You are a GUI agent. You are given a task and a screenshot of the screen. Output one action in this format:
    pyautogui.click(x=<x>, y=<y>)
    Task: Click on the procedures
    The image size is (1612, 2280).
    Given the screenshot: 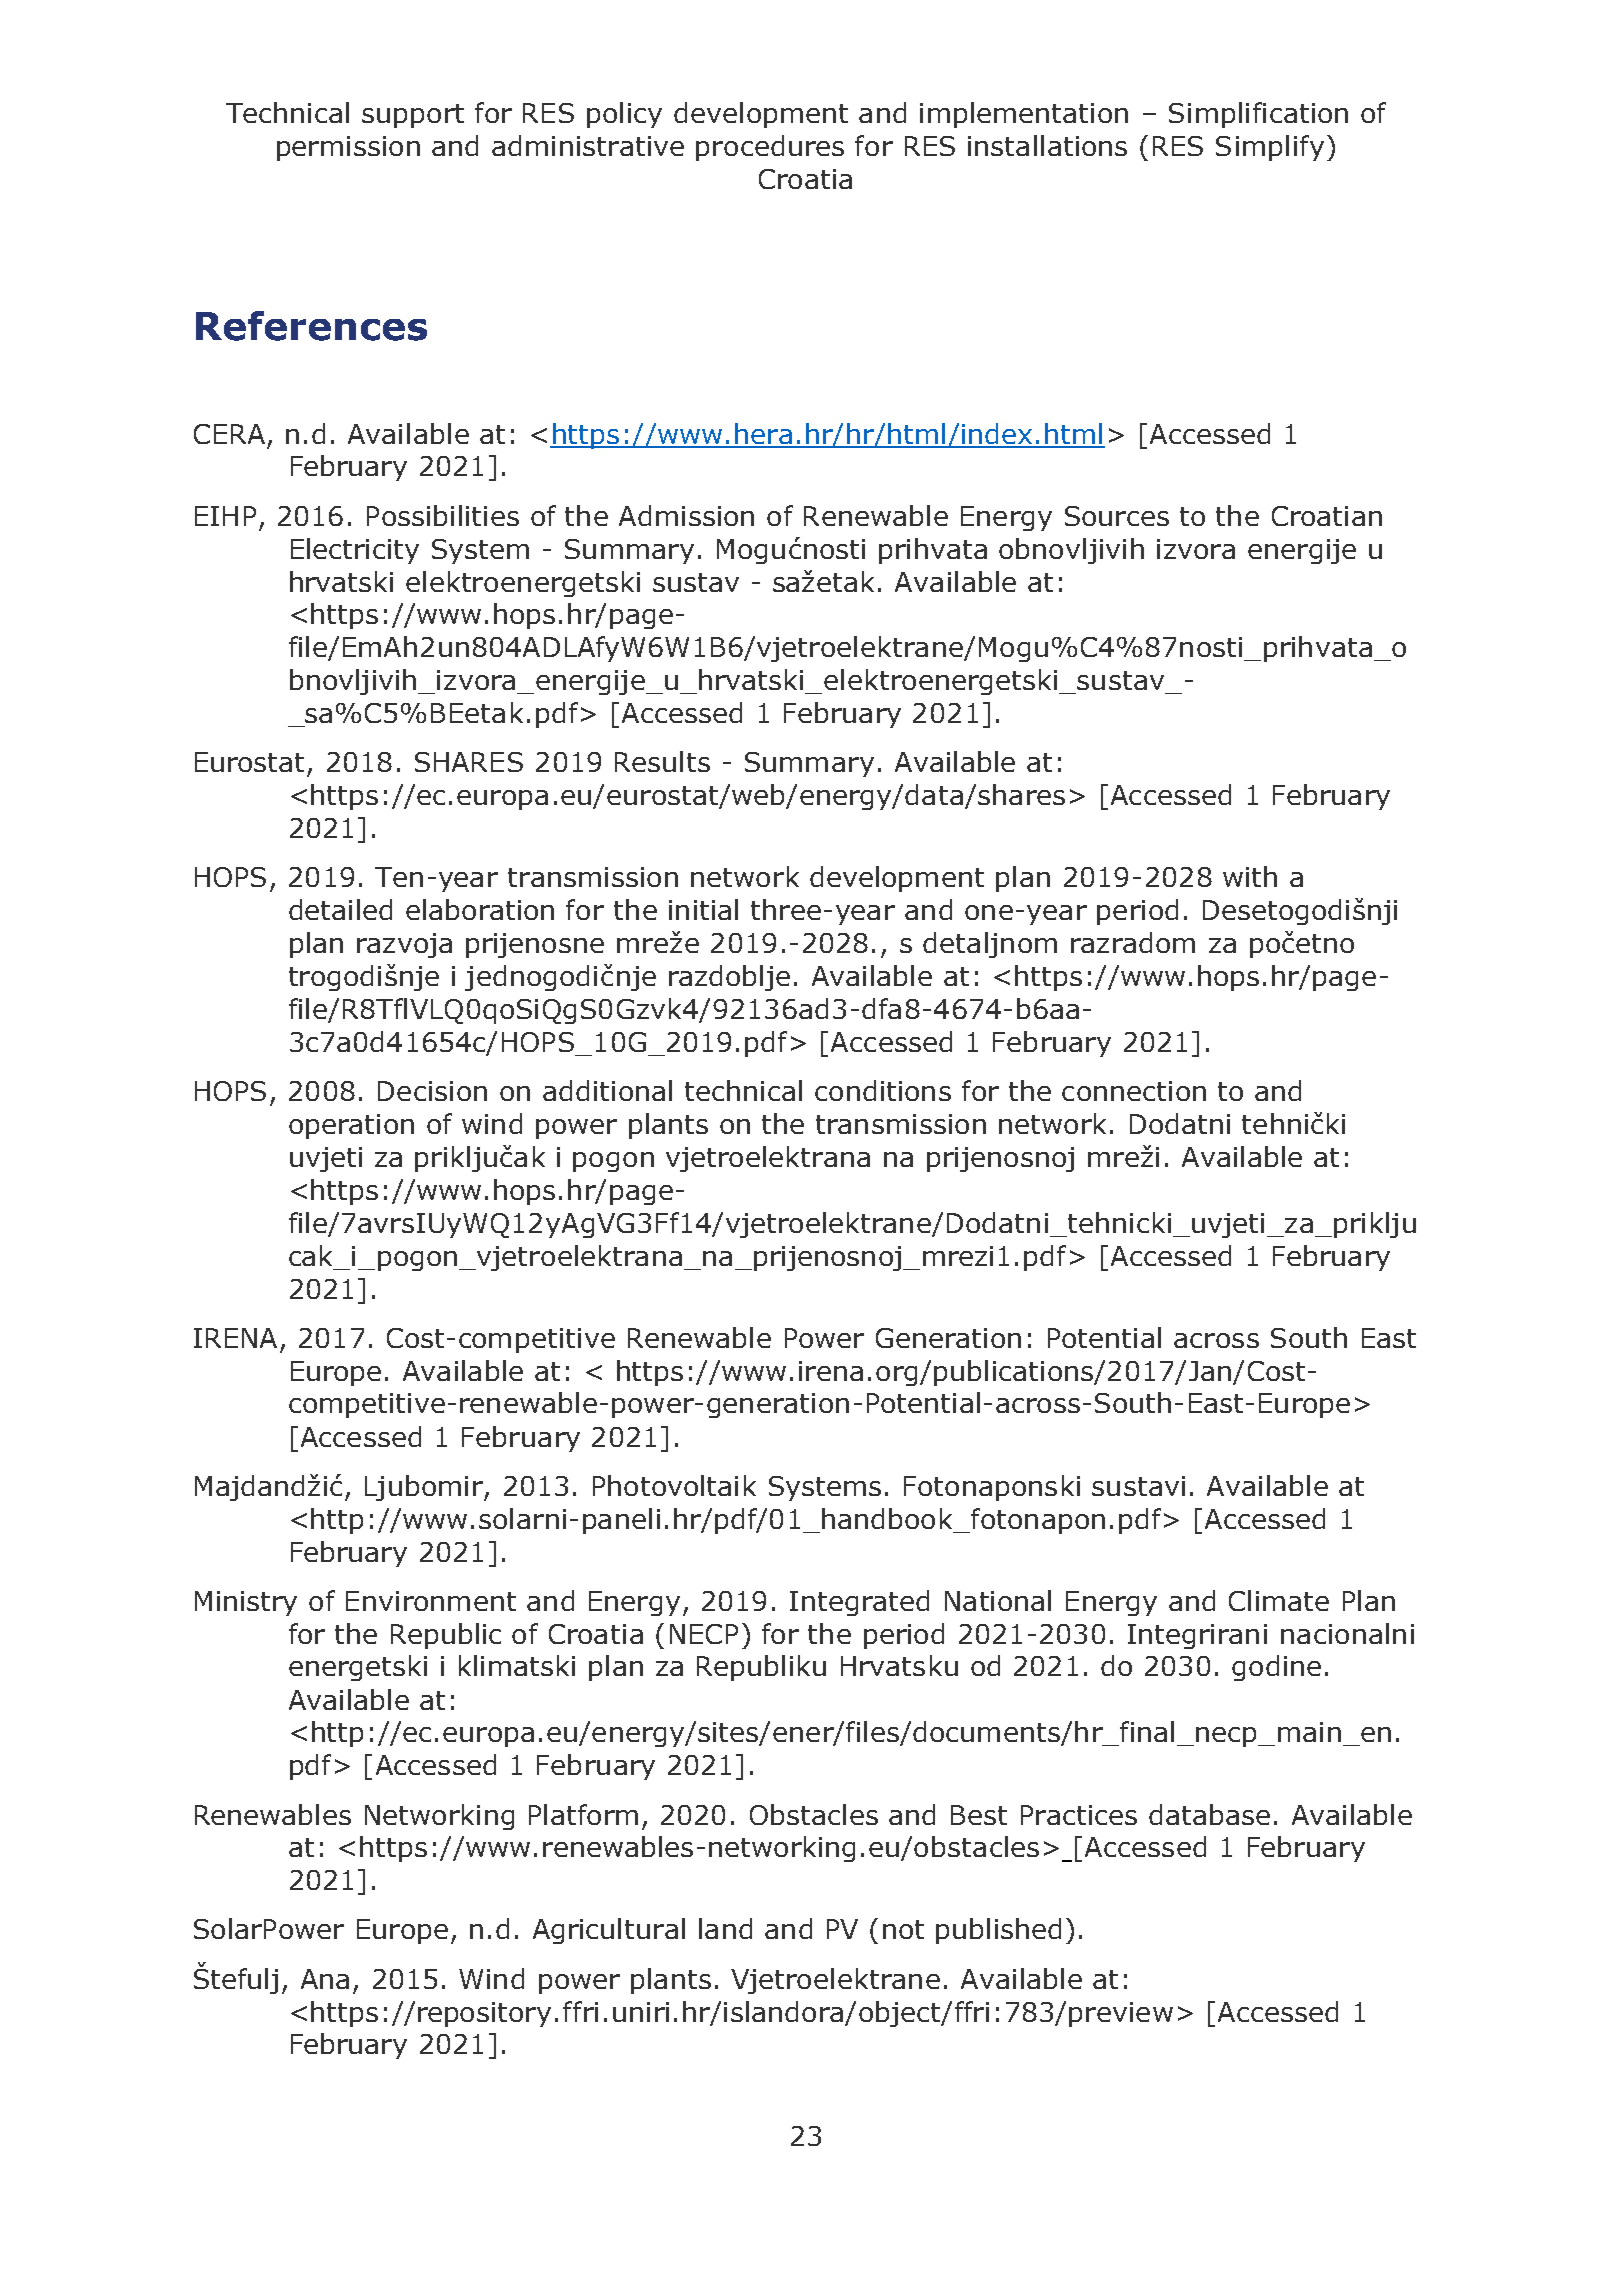 What is the action you would take?
    pyautogui.click(x=770, y=148)
